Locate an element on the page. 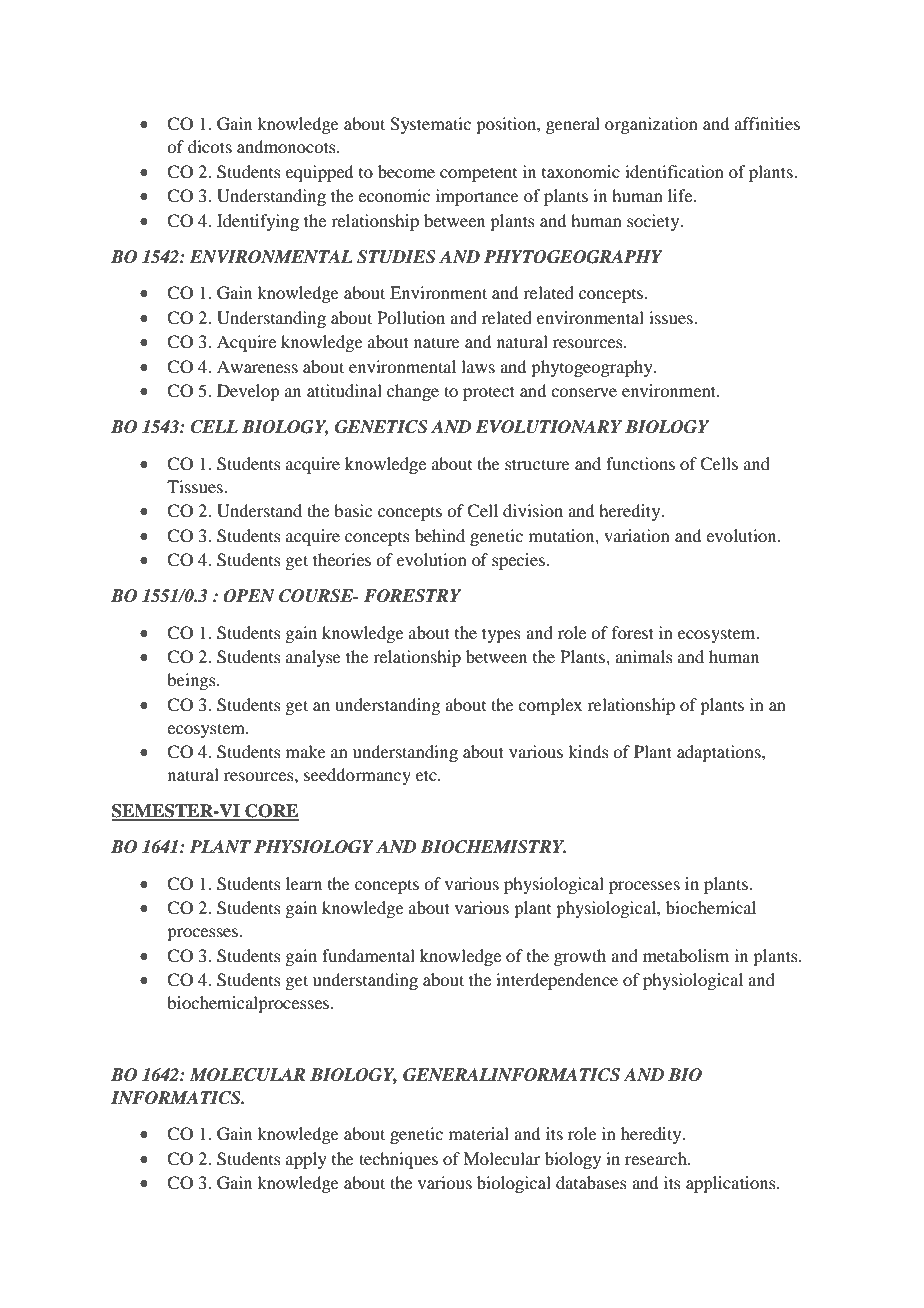 This image has width=924, height=1308. animals is located at coordinates (644, 656).
